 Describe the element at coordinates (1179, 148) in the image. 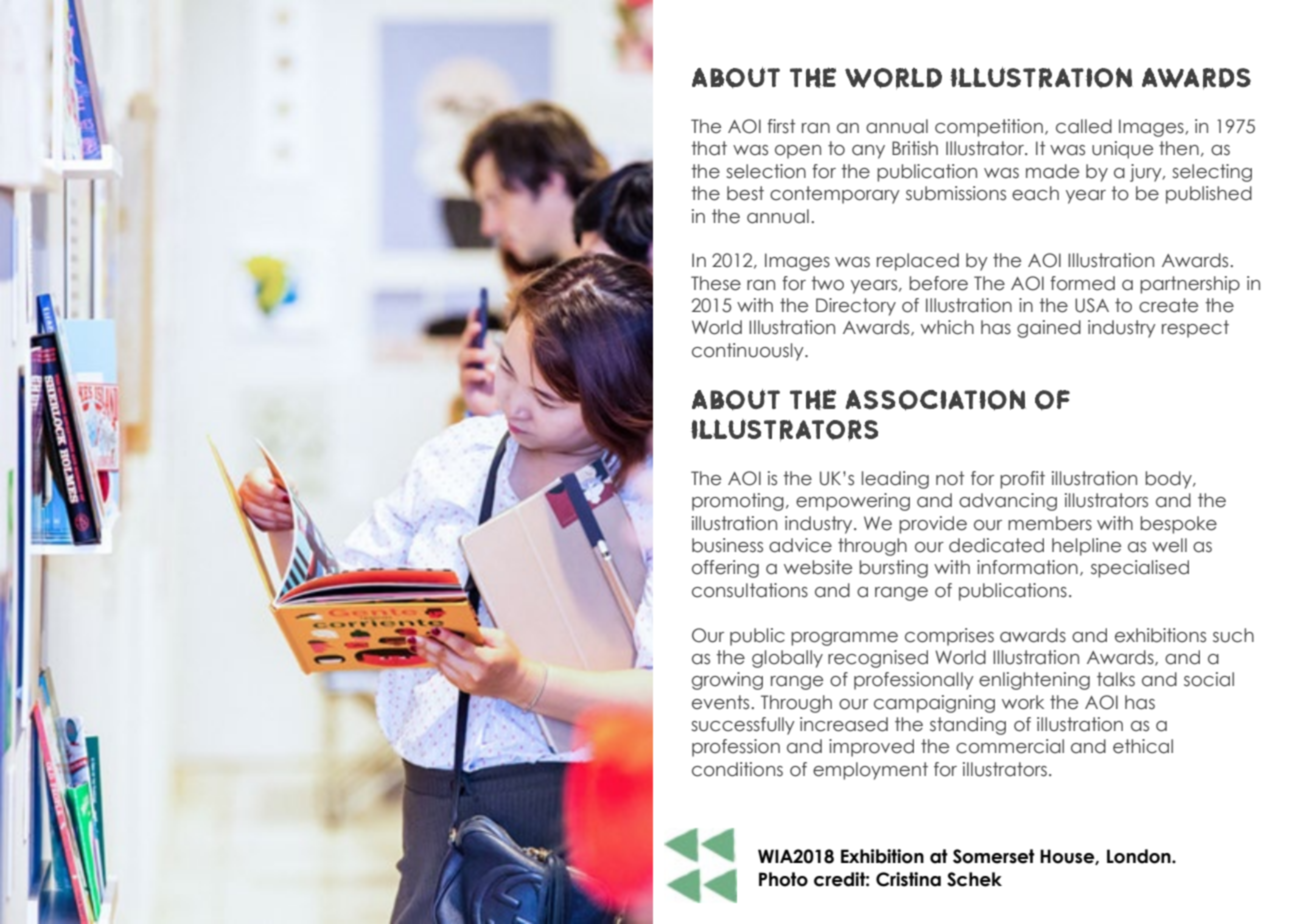

I see `then` at that location.
